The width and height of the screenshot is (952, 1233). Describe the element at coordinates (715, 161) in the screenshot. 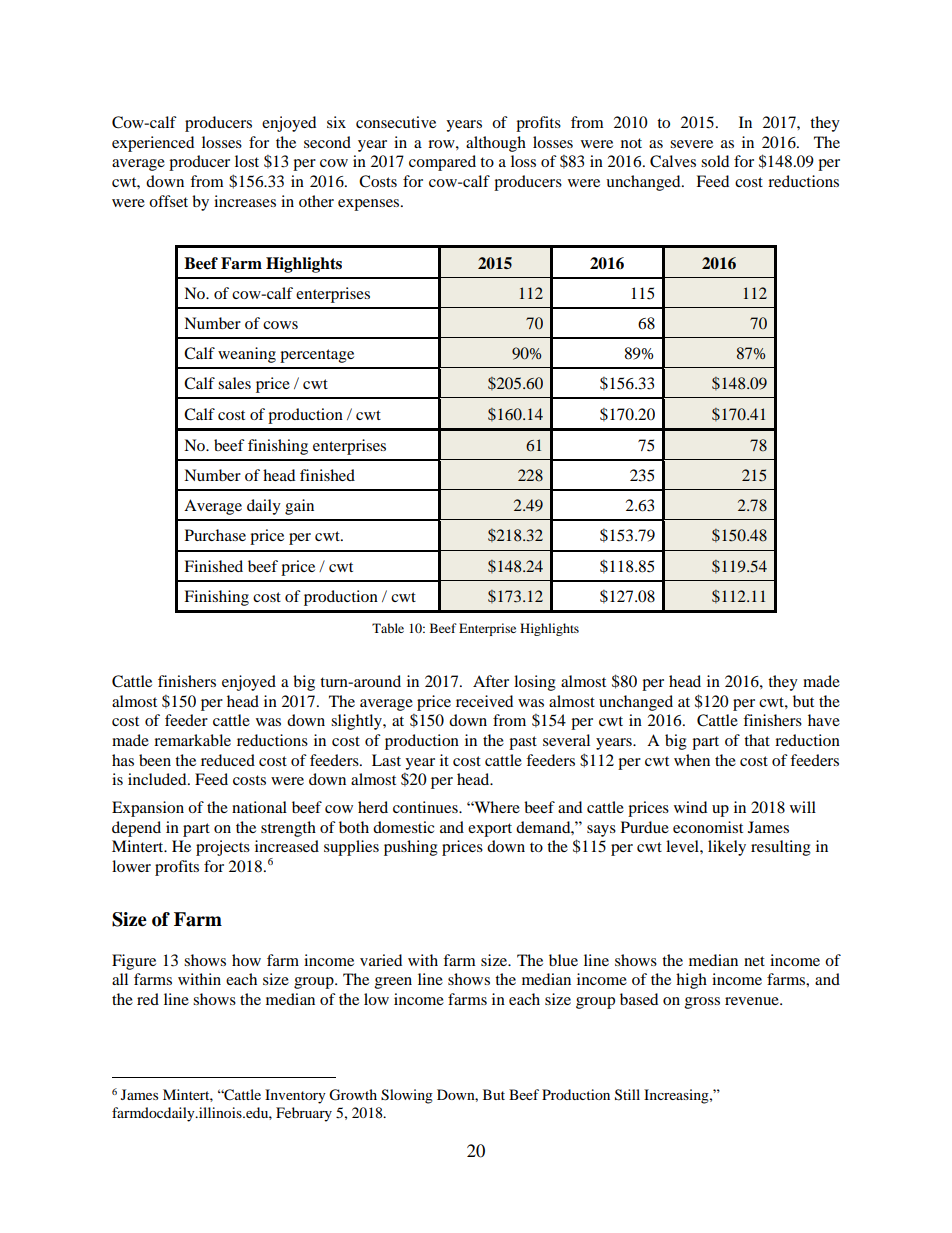

I see `sold` at that location.
